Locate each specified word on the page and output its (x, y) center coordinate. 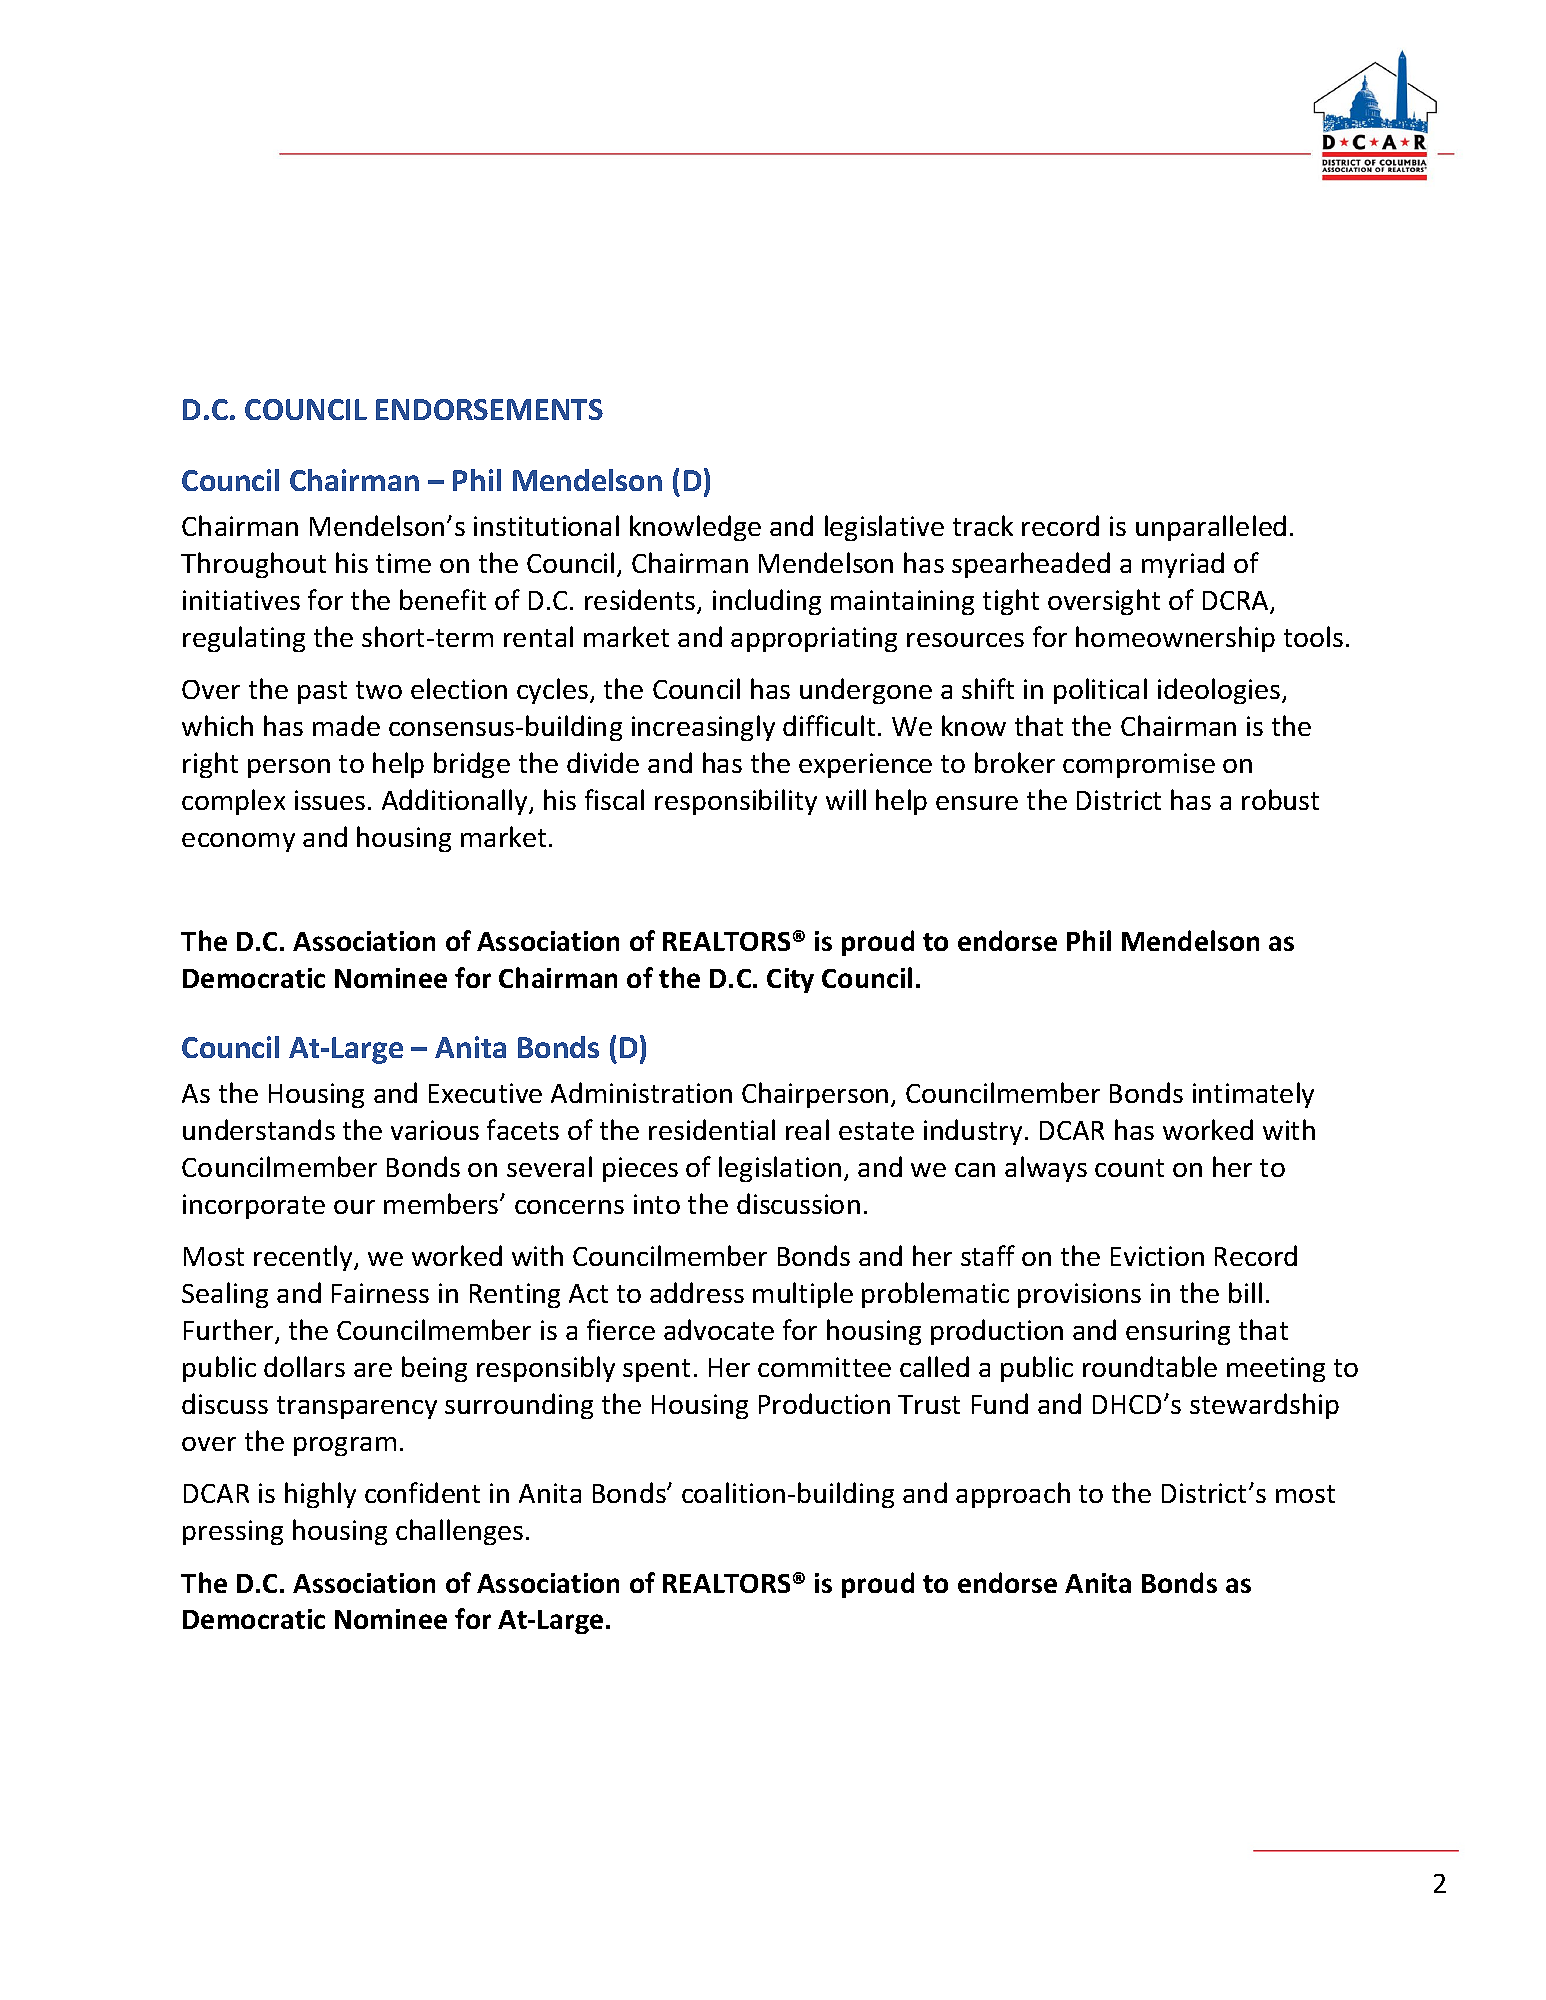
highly (320, 1495)
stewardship (1264, 1406)
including (767, 602)
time (403, 563)
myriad (1183, 565)
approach (1013, 1495)
